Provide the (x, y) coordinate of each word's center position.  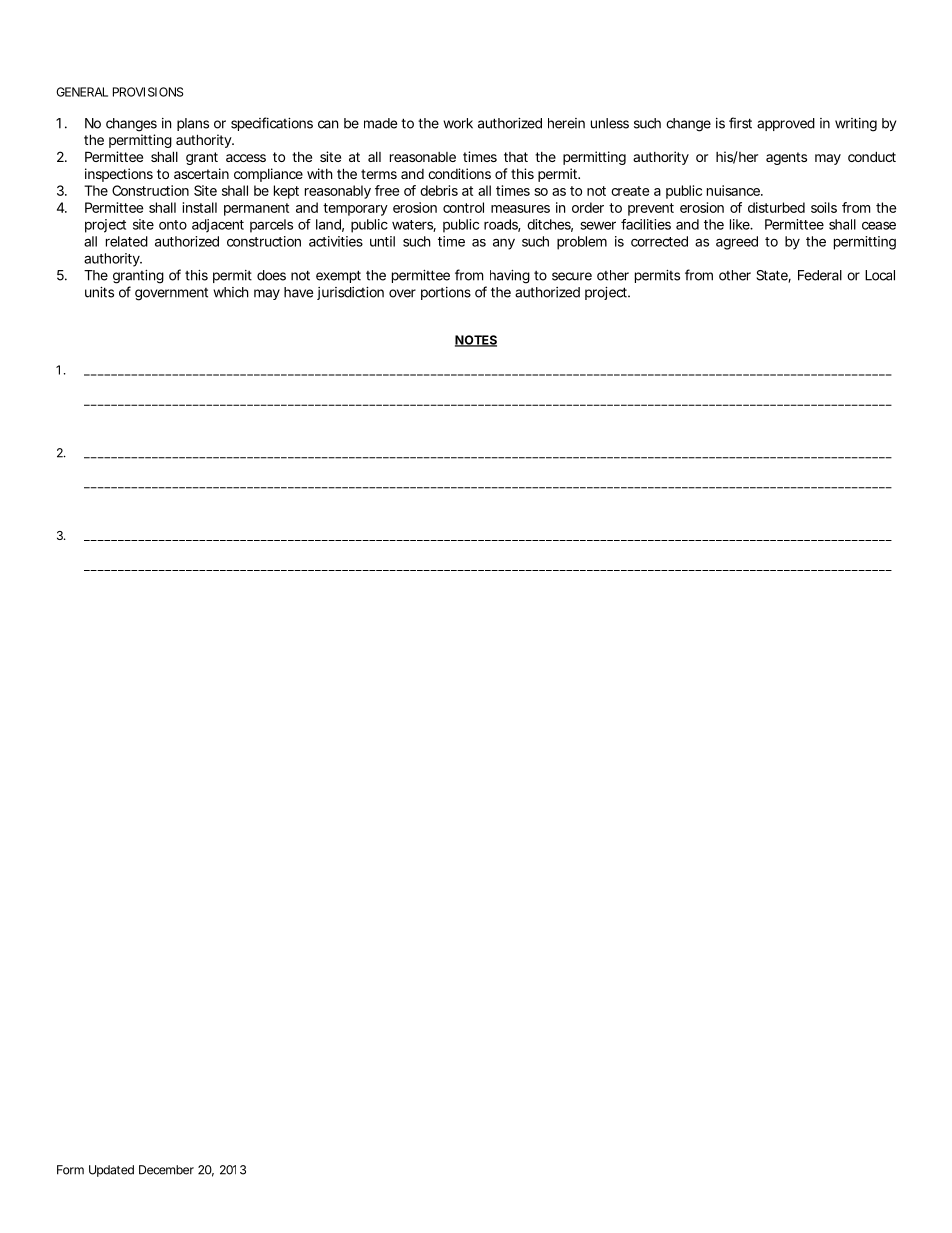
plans (193, 124)
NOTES (476, 341)
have (298, 292)
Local (880, 275)
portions (446, 293)
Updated (111, 1171)
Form (70, 1170)
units (99, 292)
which (231, 292)
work (458, 123)
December (166, 1170)
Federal (820, 275)
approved (786, 124)
